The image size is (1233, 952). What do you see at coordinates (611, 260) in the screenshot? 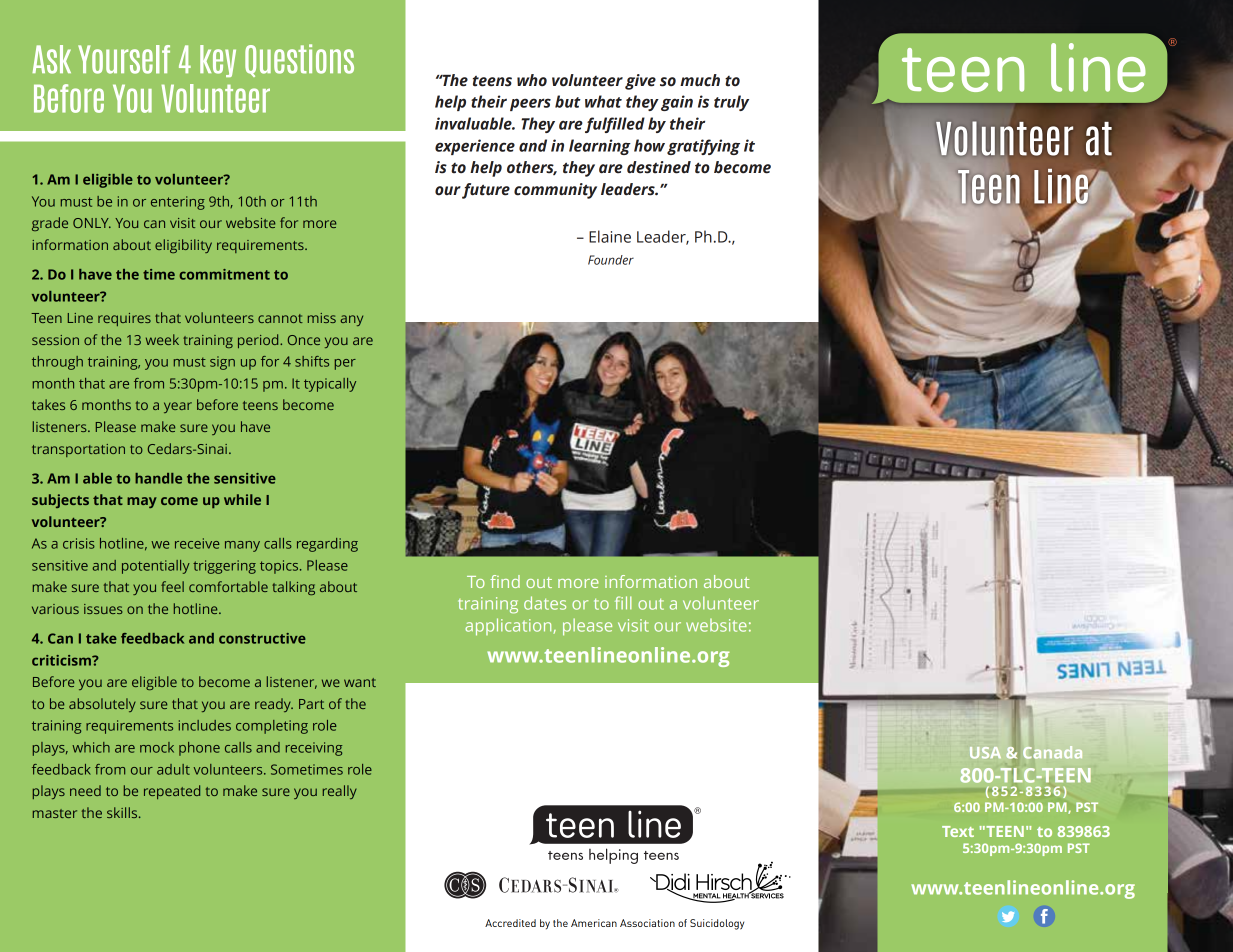
I see `Founder` at bounding box center [611, 260].
